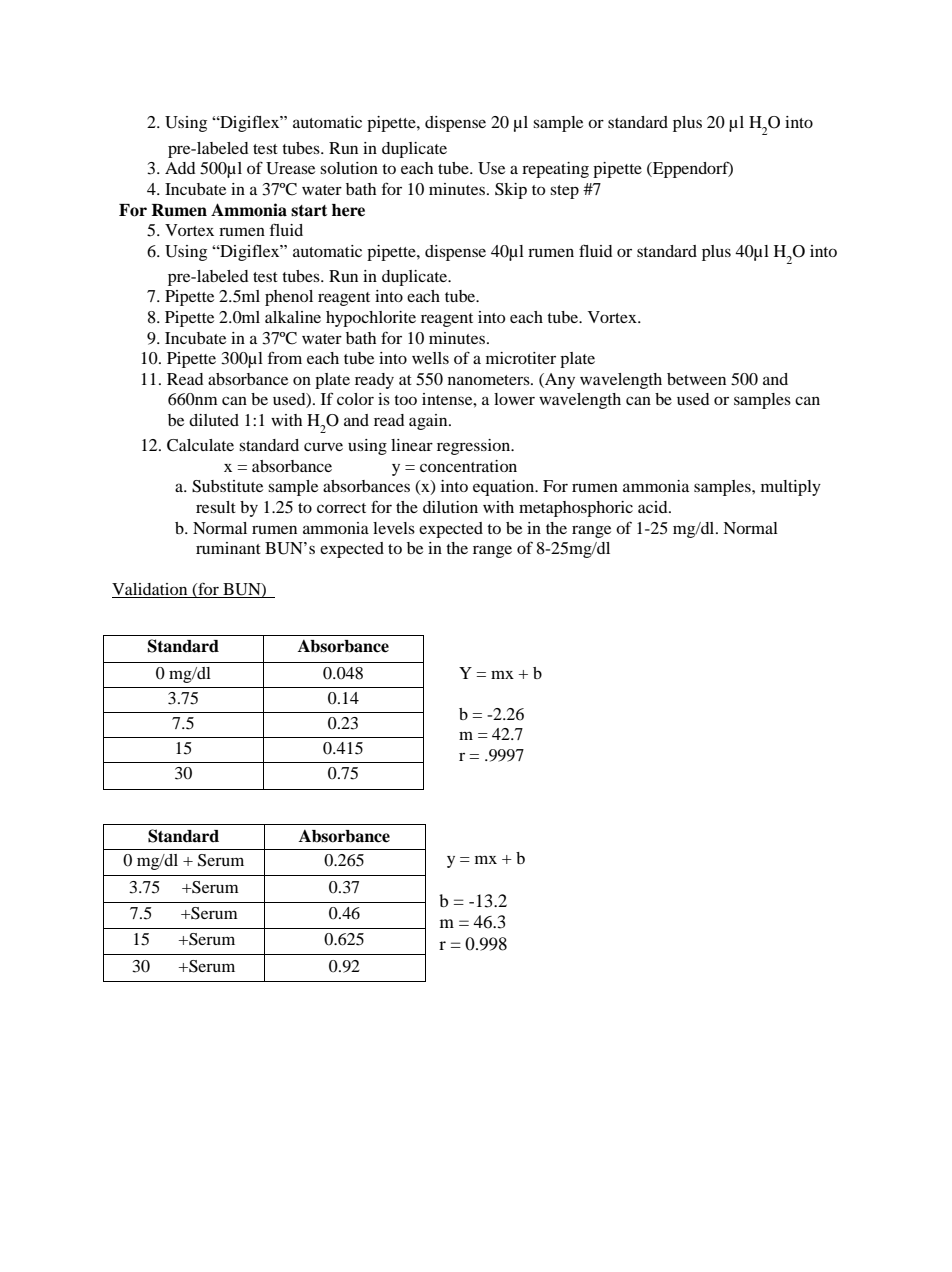  Describe the element at coordinates (180, 168) in the document. I see `Add` at that location.
